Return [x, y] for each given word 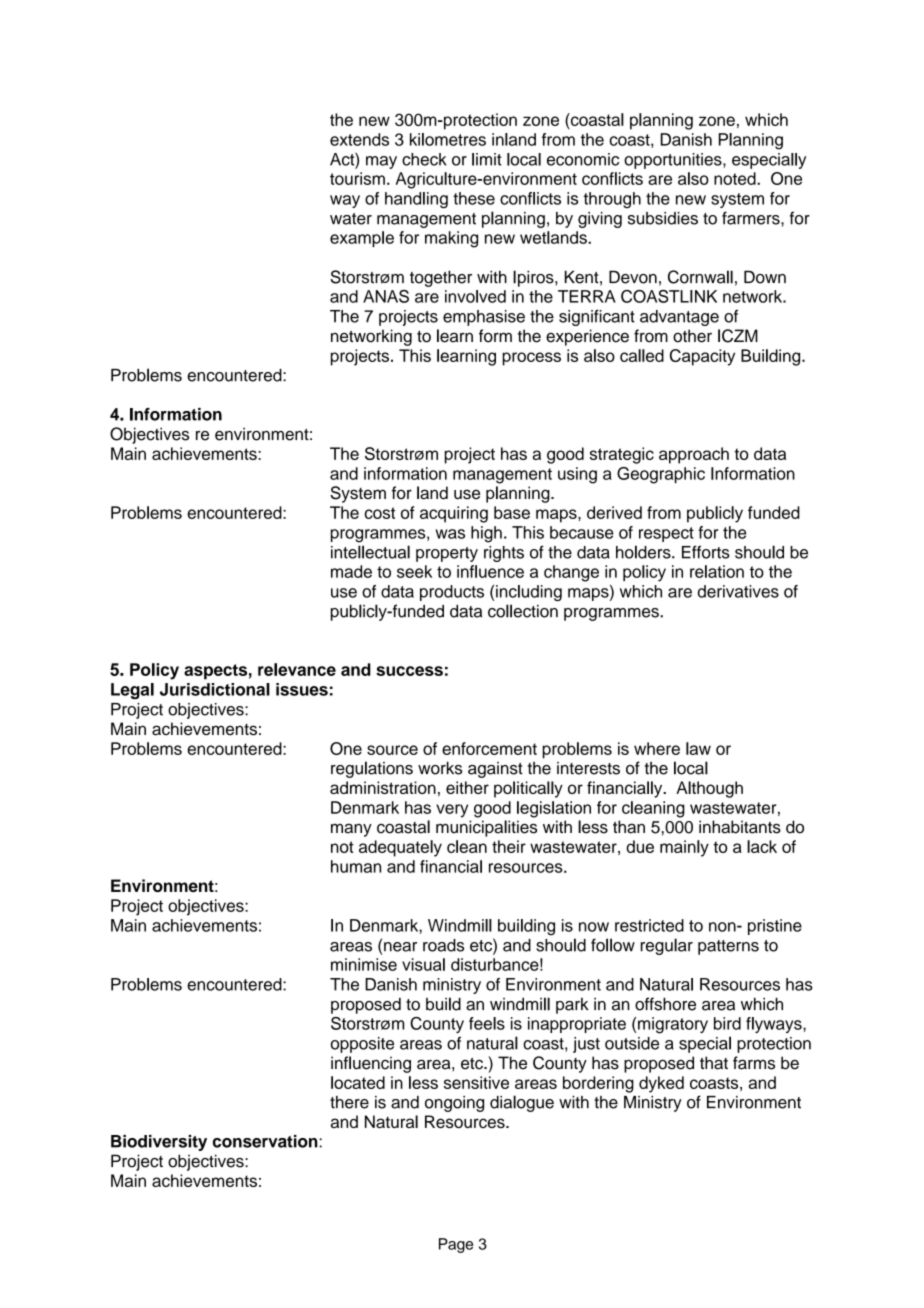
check [424, 159]
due [640, 846]
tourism [357, 178]
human [356, 866]
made [351, 571]
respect [666, 534]
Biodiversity [159, 1143]
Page [456, 1245]
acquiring [454, 514]
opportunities [674, 161]
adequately [400, 848]
